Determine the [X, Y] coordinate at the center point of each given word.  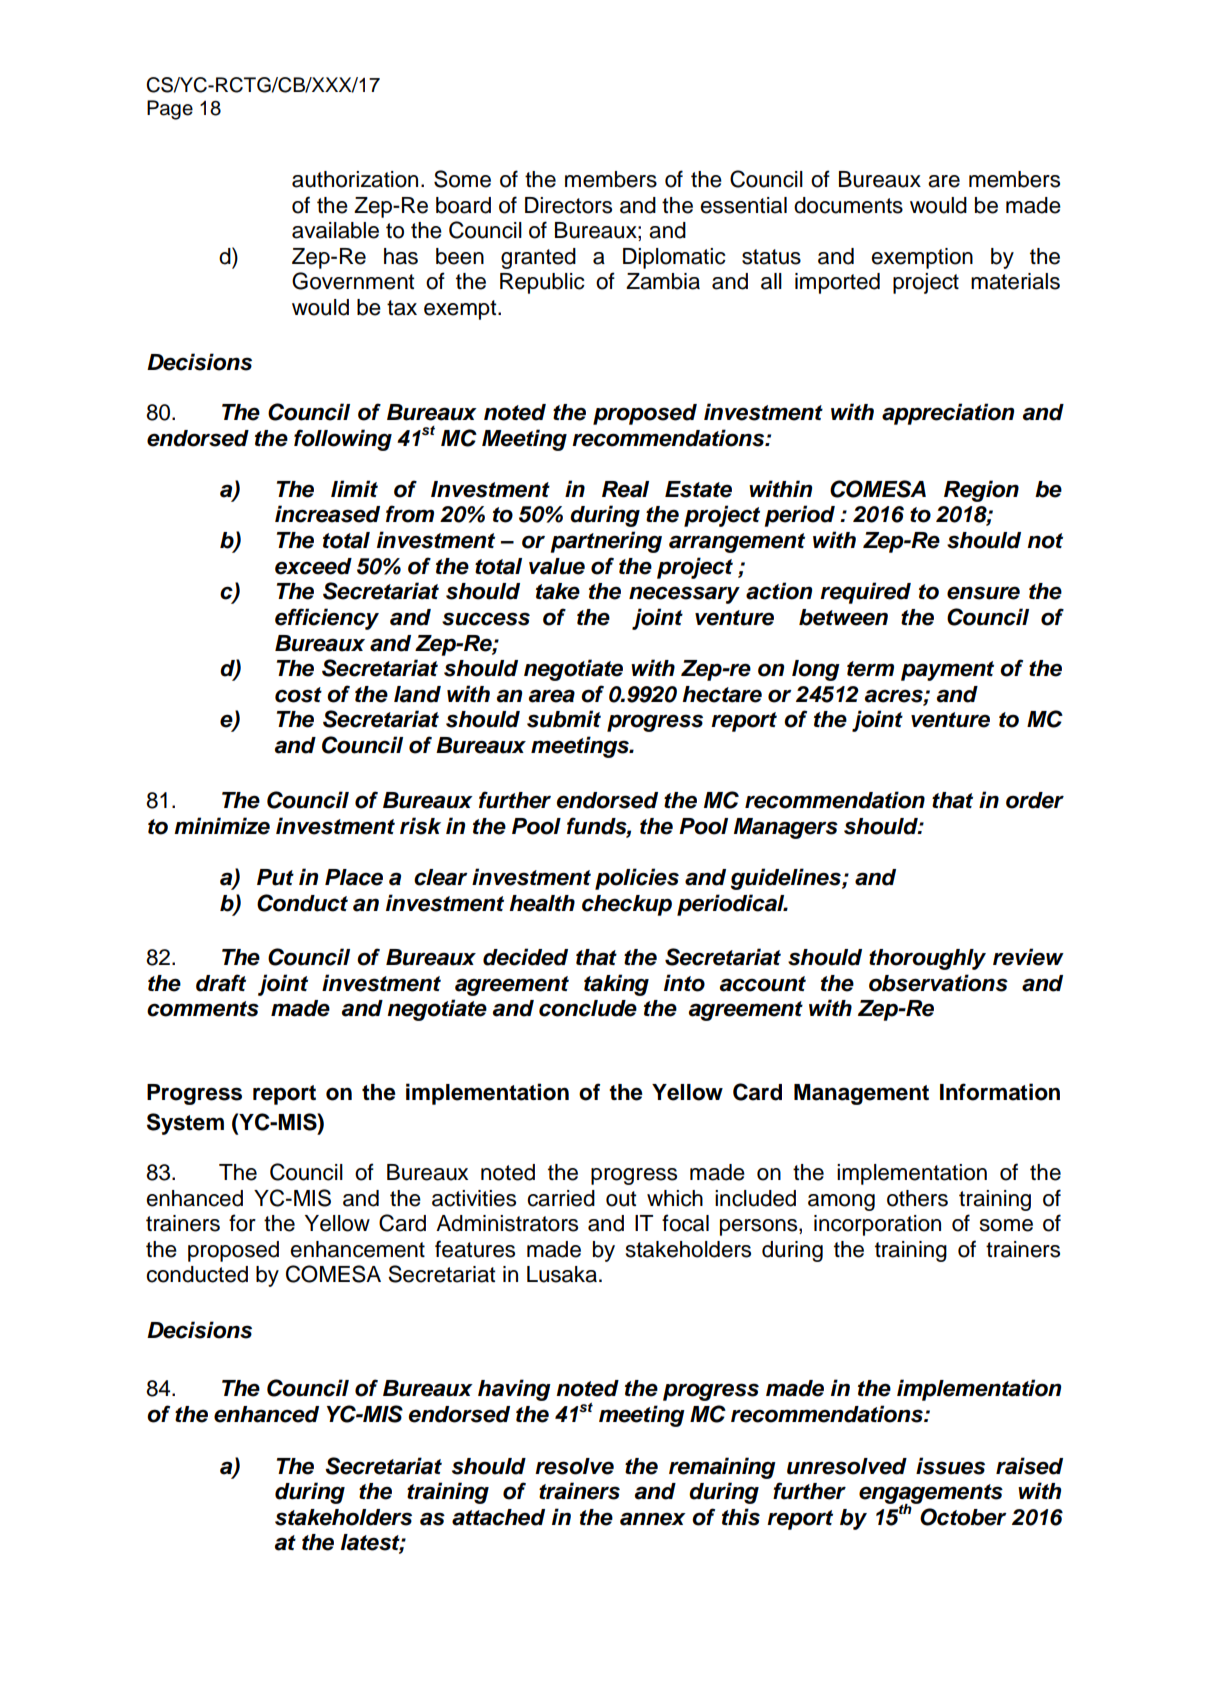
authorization [355, 179]
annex [653, 1519]
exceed [313, 566]
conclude [588, 1008]
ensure [983, 593]
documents [848, 205]
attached [498, 1517]
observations [938, 983]
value [557, 566]
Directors [568, 205]
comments [203, 1009]
